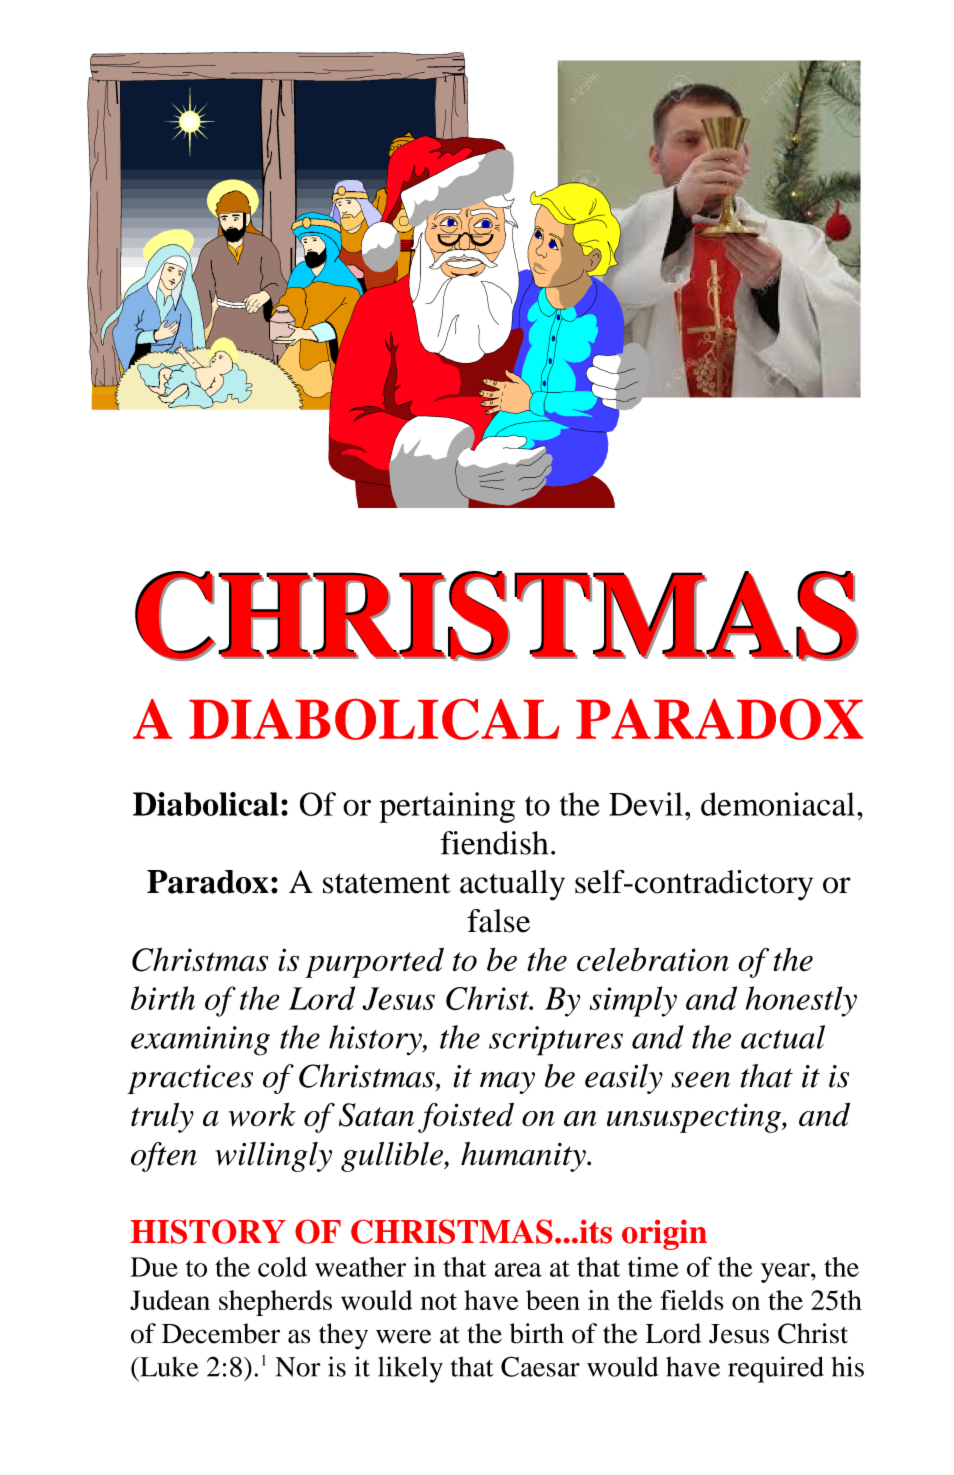 This page has height=1475, width=954. Describe the element at coordinates (507, 1083) in the page. I see `may` at that location.
